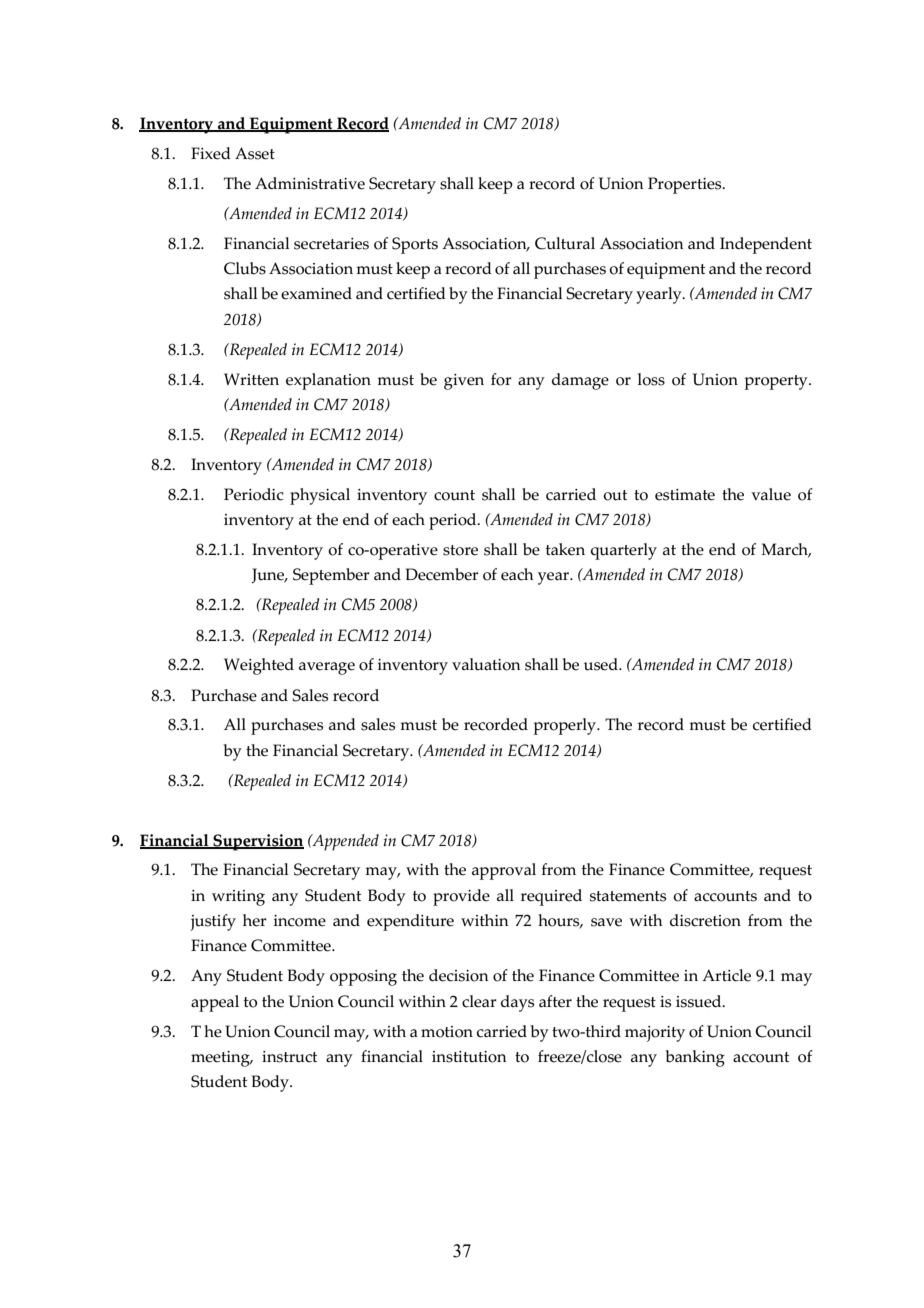 Image resolution: width=924 pixels, height=1308 pixels. Describe the element at coordinates (624, 551) in the screenshot. I see `quarterly` at that location.
